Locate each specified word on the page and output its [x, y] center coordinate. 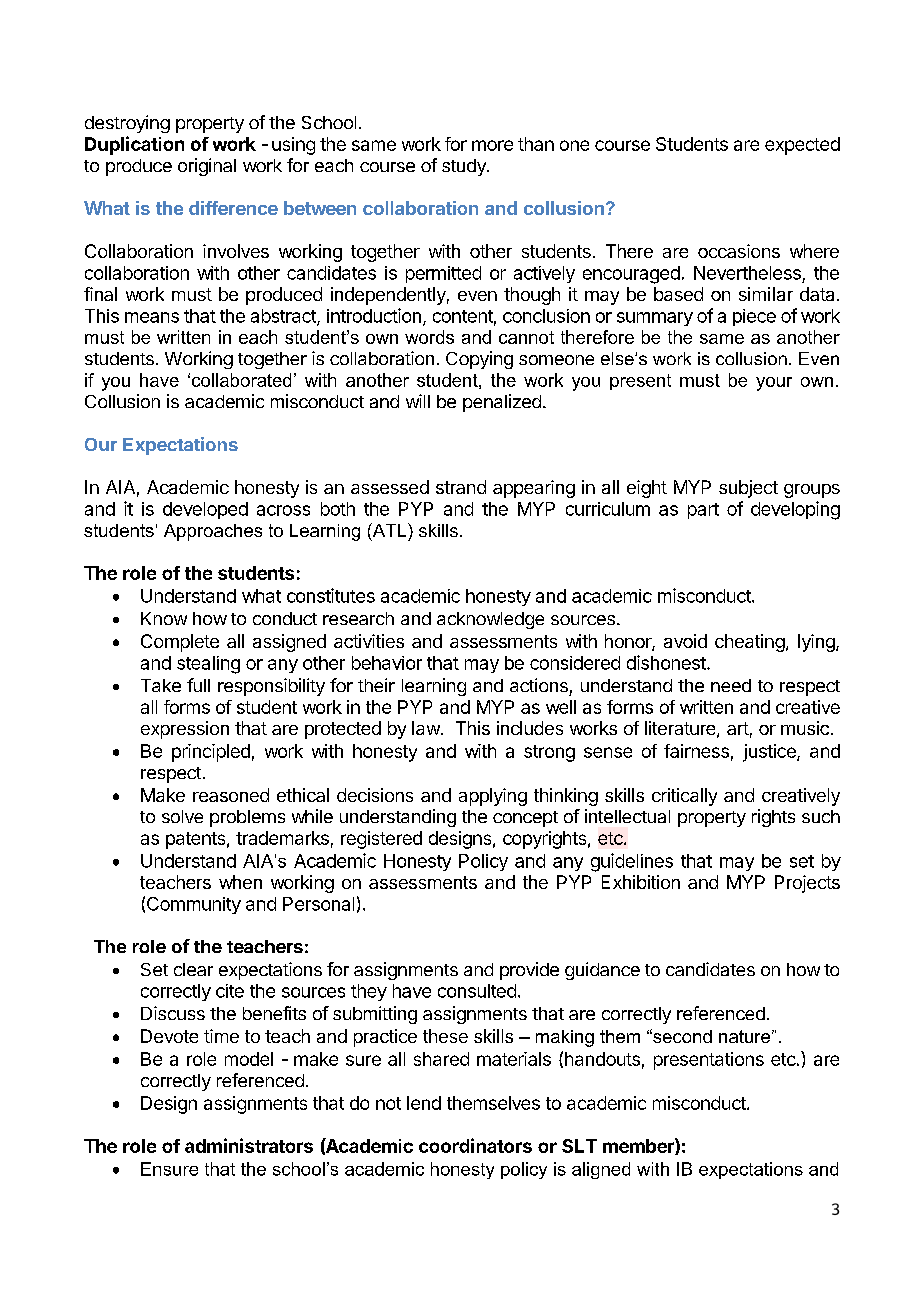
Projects [807, 884]
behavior [387, 663]
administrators [249, 1145]
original [207, 167]
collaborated [241, 380]
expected [802, 146]
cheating [750, 643]
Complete [180, 643]
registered [381, 840]
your [774, 384]
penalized [502, 403]
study [465, 167]
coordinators [475, 1145]
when [240, 882]
